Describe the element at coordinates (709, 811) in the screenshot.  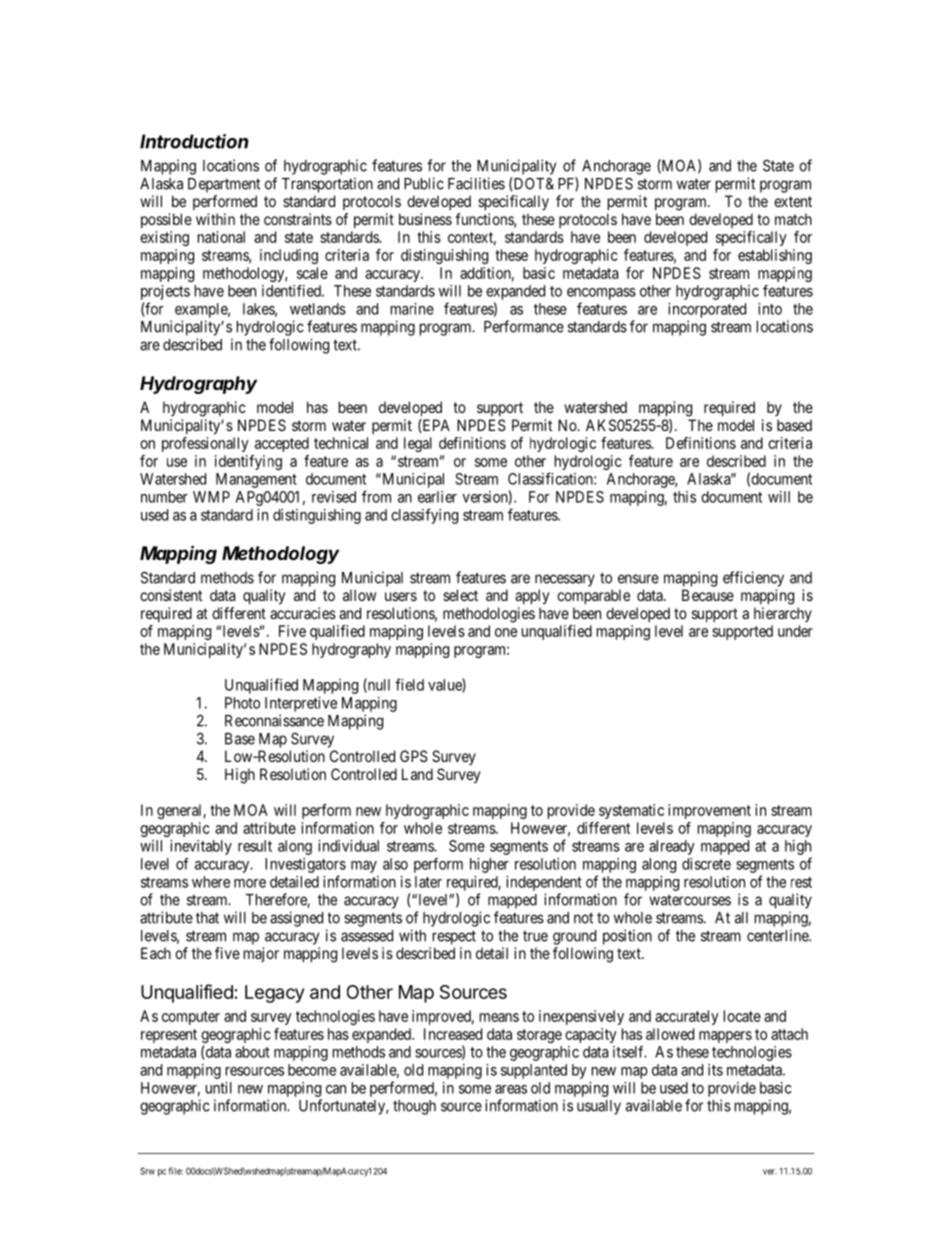
I see `improvement` at that location.
